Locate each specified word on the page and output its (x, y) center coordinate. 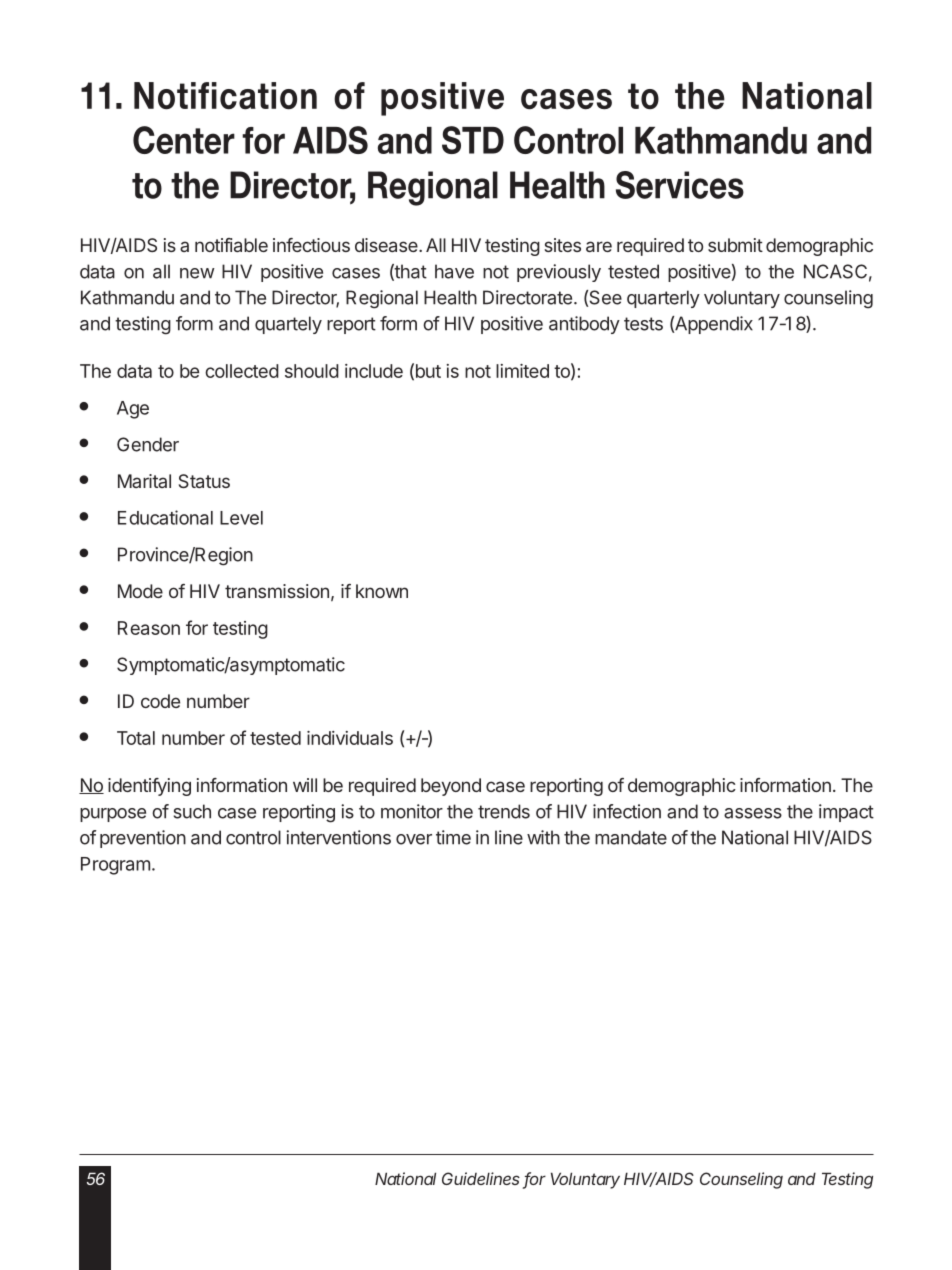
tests (643, 324)
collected (242, 371)
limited (522, 371)
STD (473, 140)
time (453, 837)
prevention (143, 839)
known (382, 591)
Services (680, 185)
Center (184, 140)
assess (753, 813)
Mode (140, 591)
